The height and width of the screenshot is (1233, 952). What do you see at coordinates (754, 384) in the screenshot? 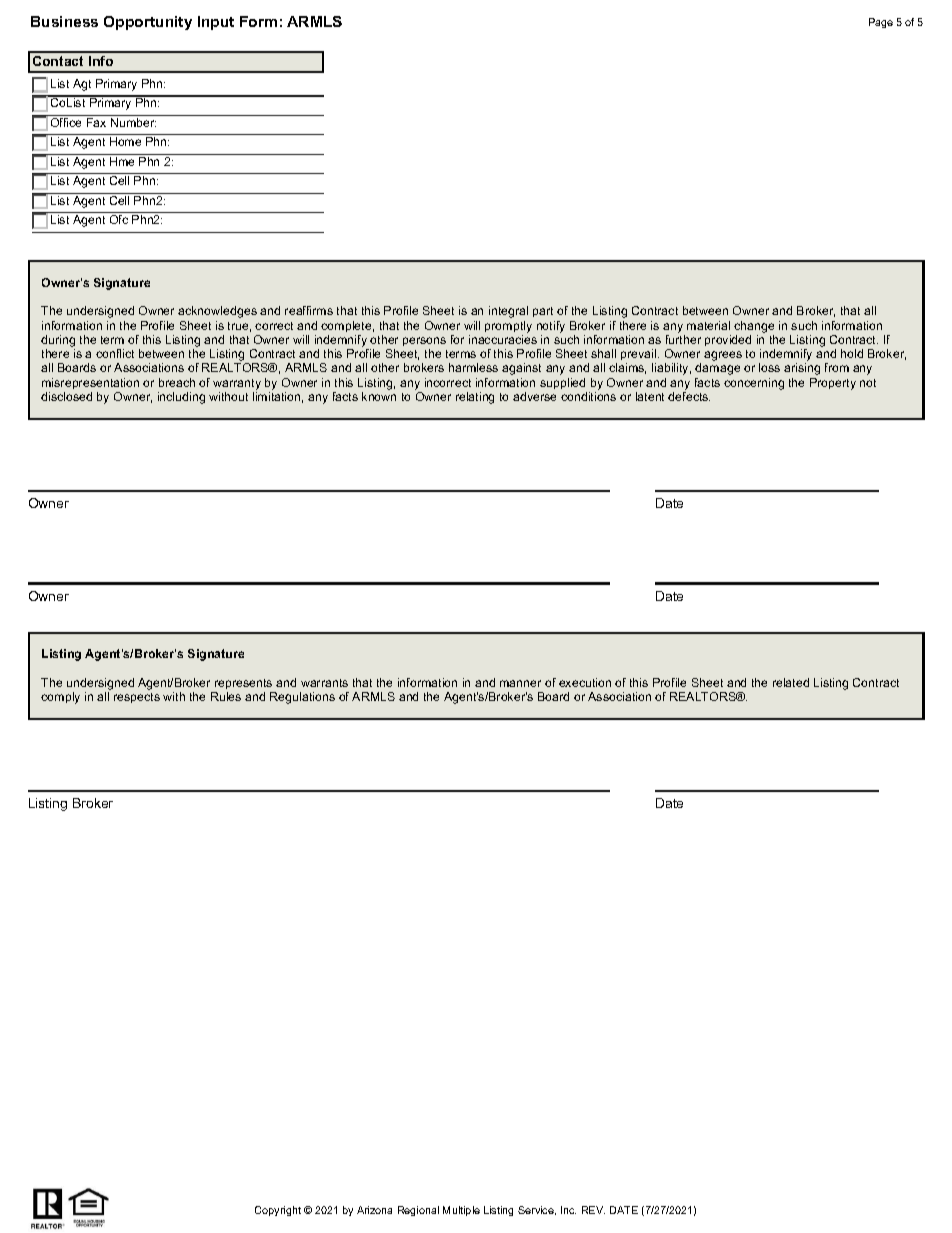
I see `concerning` at bounding box center [754, 384].
